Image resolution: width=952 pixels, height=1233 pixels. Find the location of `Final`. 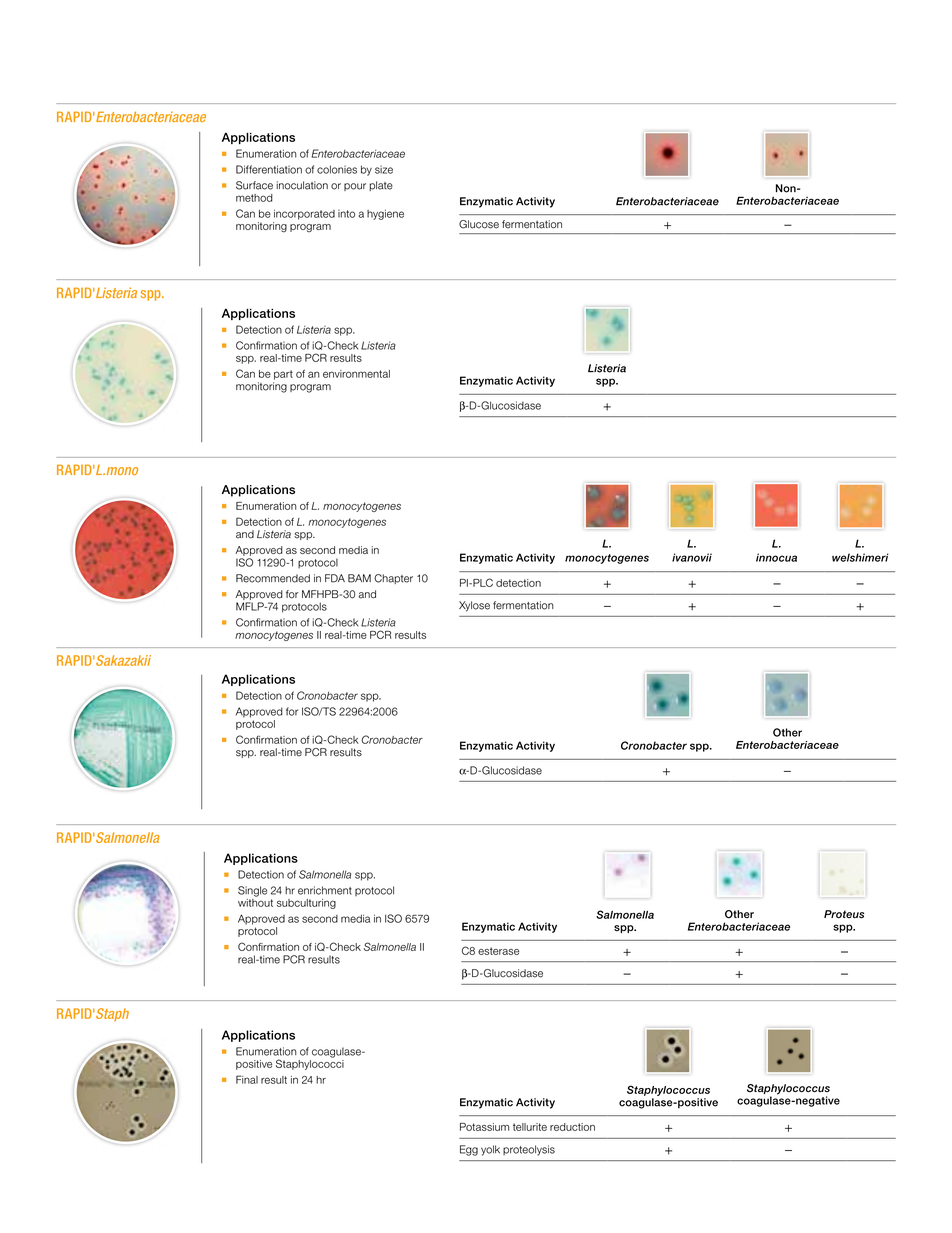

Final is located at coordinates (247, 1079).
